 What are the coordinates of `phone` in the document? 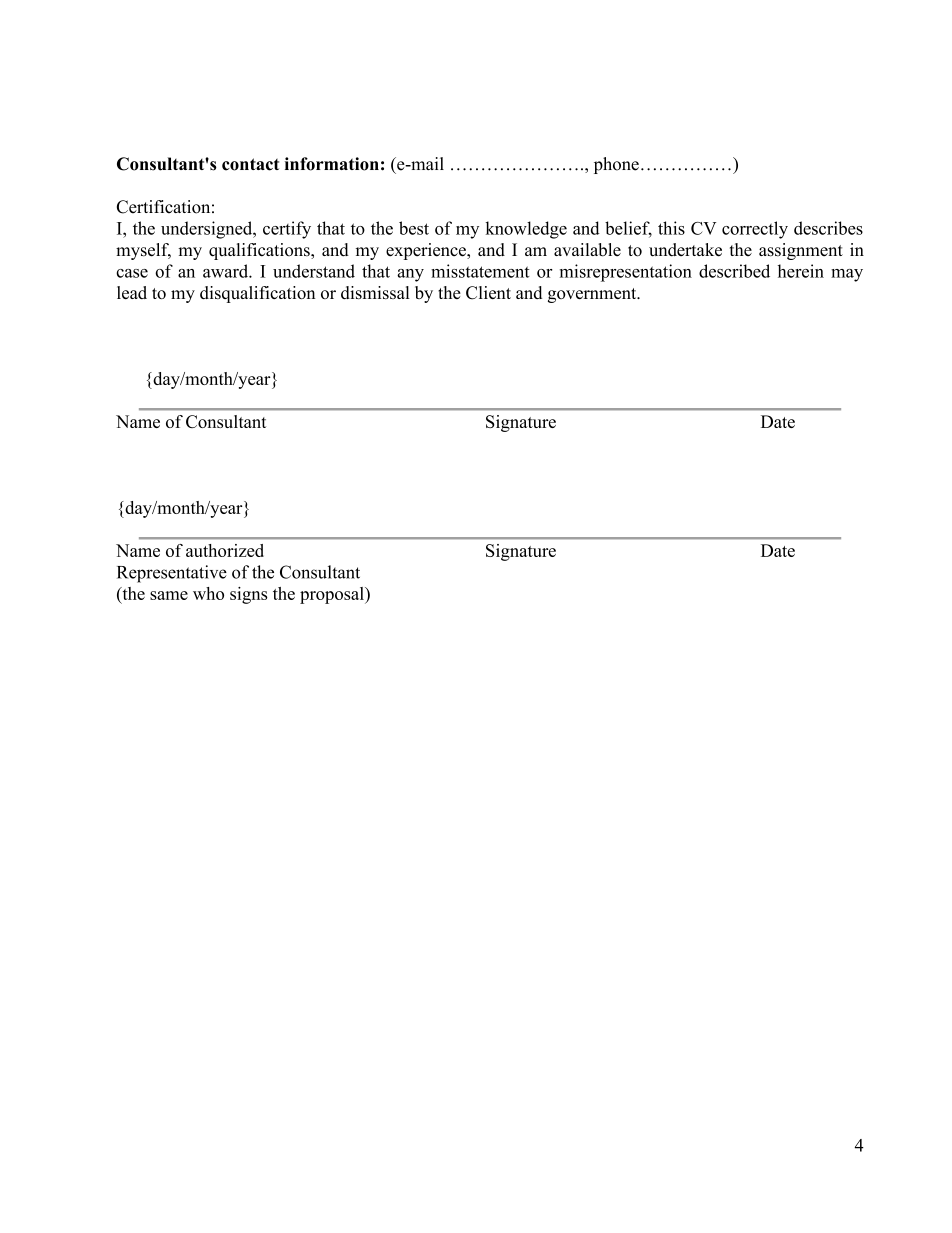 It's located at (616, 165).
